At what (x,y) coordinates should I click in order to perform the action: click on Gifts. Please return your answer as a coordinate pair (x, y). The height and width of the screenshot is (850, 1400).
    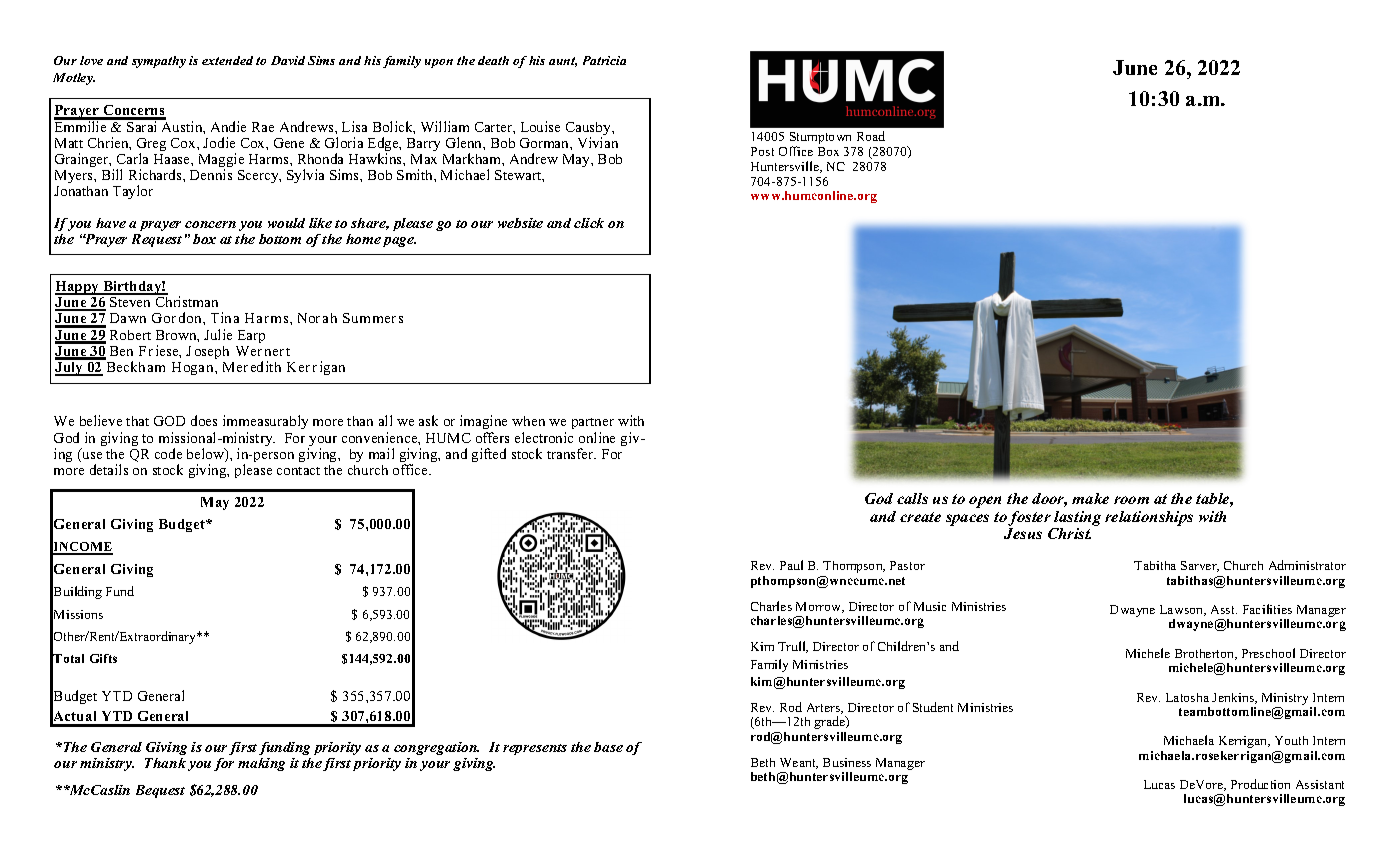
    Looking at the image, I should click on (103, 658).
